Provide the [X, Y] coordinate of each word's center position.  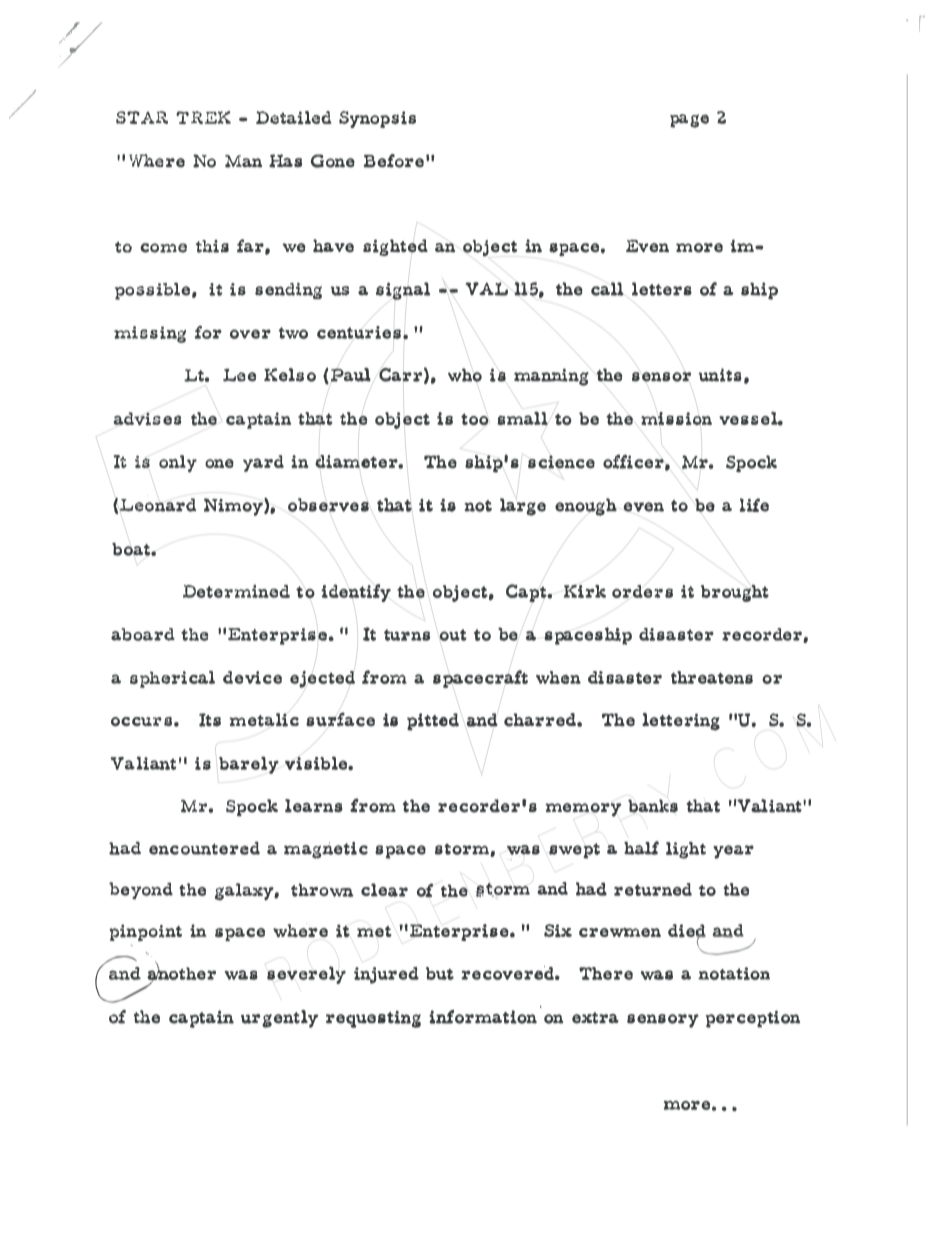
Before [393, 161]
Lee [239, 375]
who [465, 375]
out [453, 635]
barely [249, 765]
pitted [433, 722]
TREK [203, 117]
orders [642, 591]
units [720, 375]
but [440, 973]
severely [306, 975]
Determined [236, 591]
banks [653, 806]
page [689, 121]
